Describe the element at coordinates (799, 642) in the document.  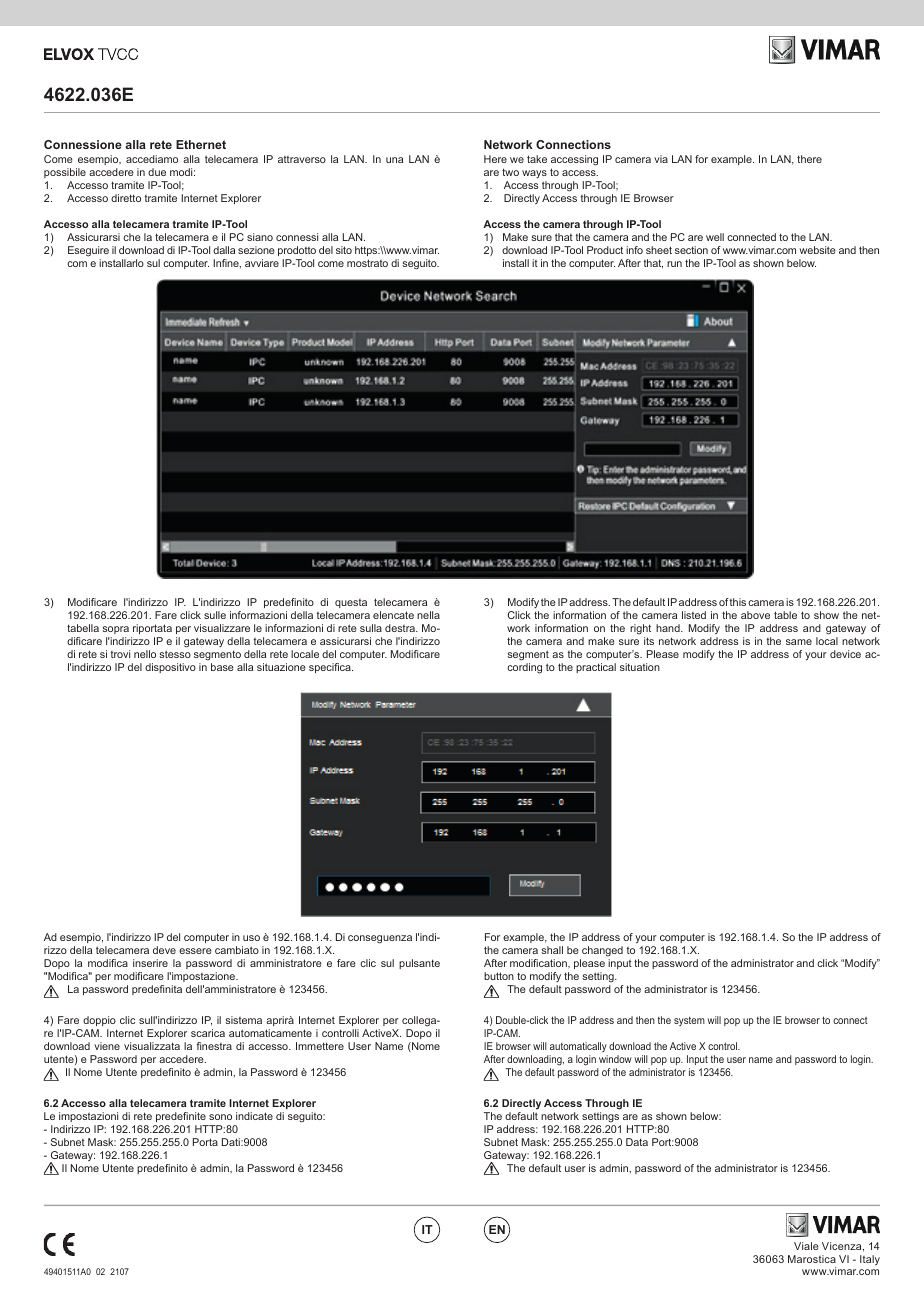
I see `same` at that location.
